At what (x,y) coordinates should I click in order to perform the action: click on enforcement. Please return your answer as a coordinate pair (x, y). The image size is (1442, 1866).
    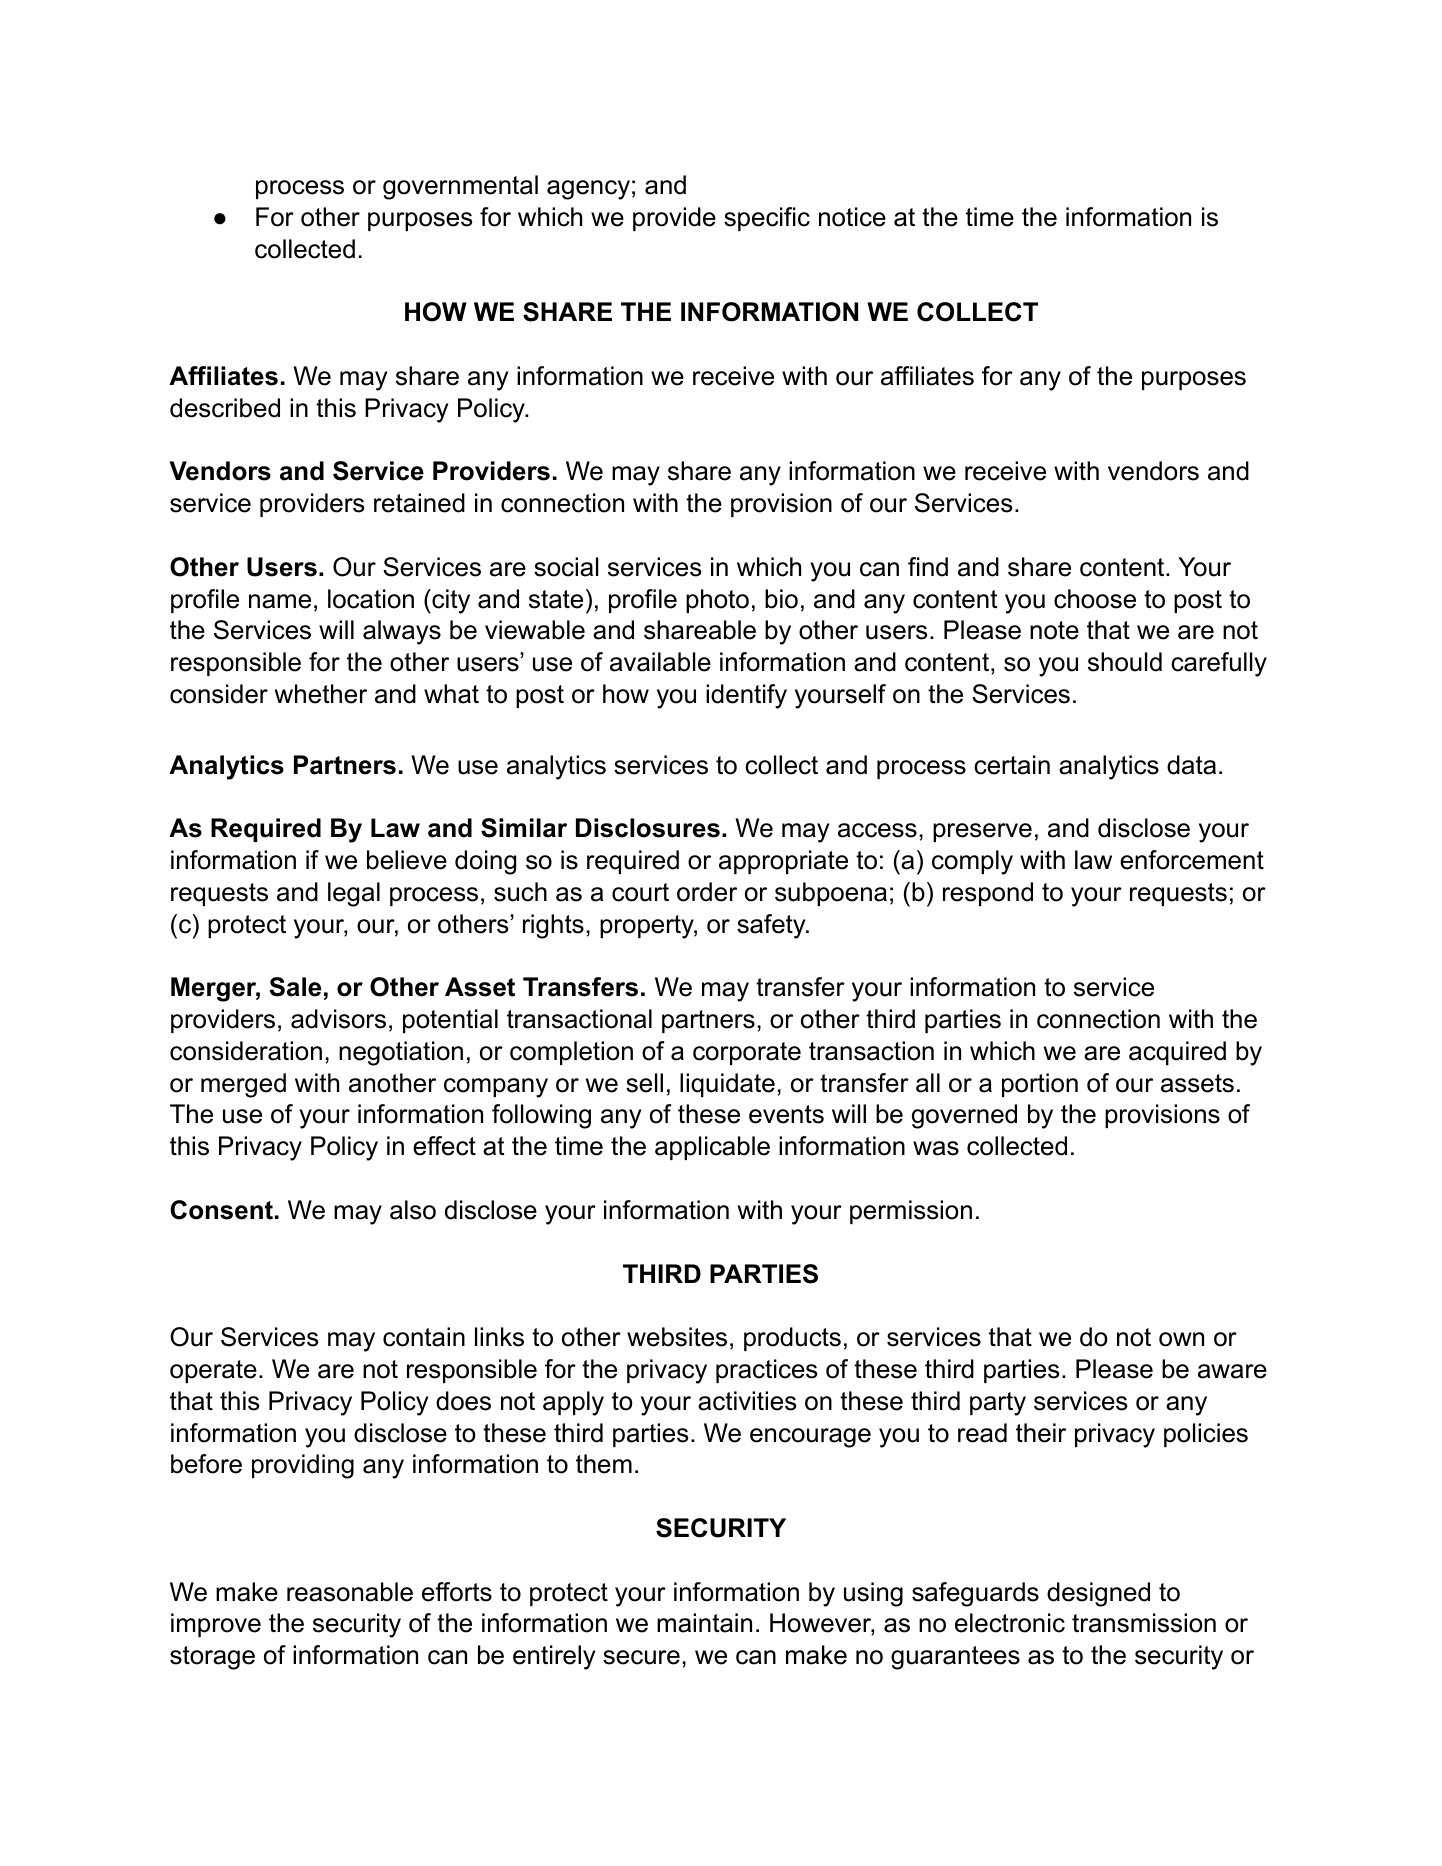
    Looking at the image, I should click on (1192, 860).
